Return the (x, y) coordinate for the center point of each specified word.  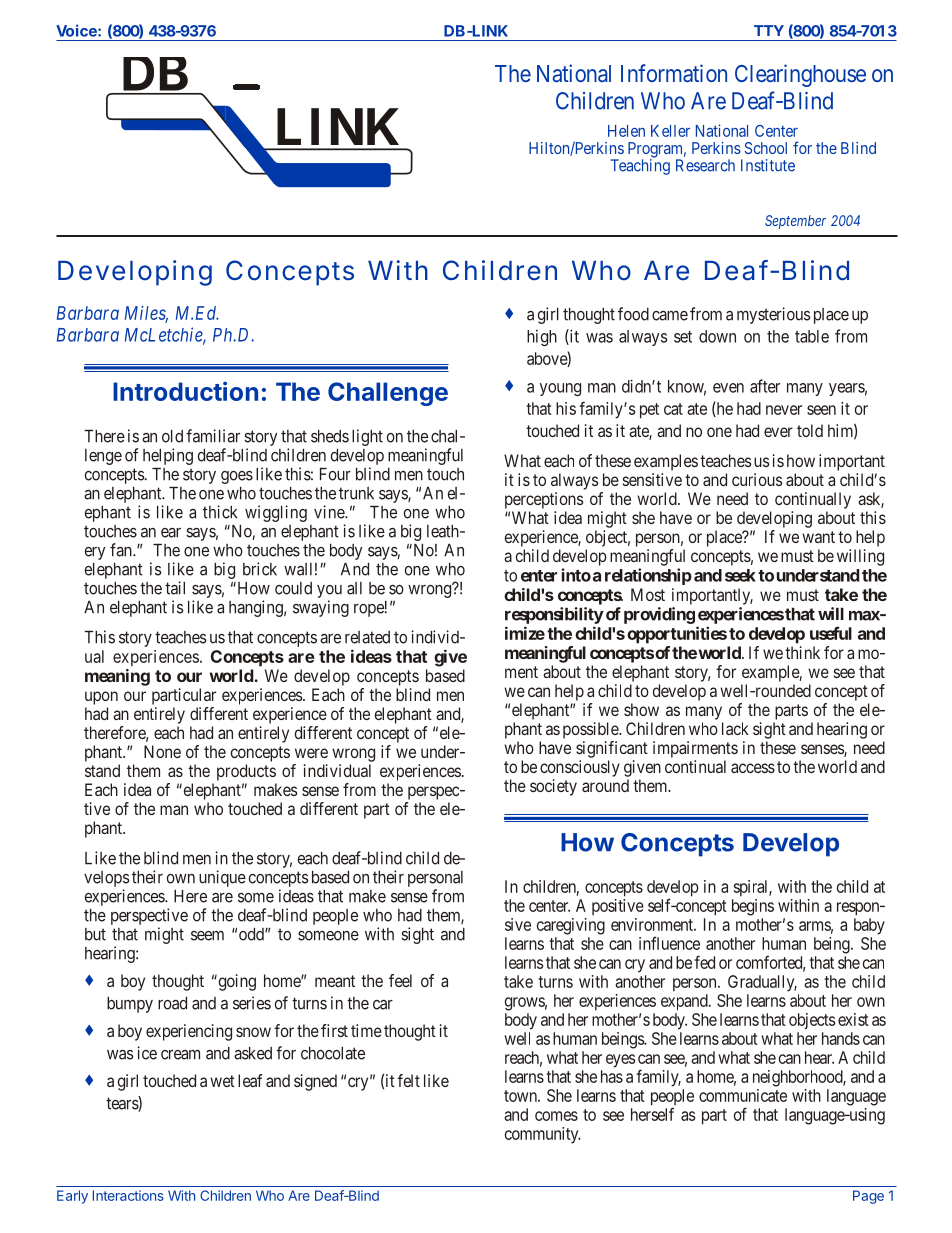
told (810, 430)
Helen (626, 131)
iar (231, 436)
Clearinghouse (800, 75)
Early (72, 1197)
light (367, 437)
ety (567, 788)
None (162, 751)
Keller (670, 131)
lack (735, 728)
